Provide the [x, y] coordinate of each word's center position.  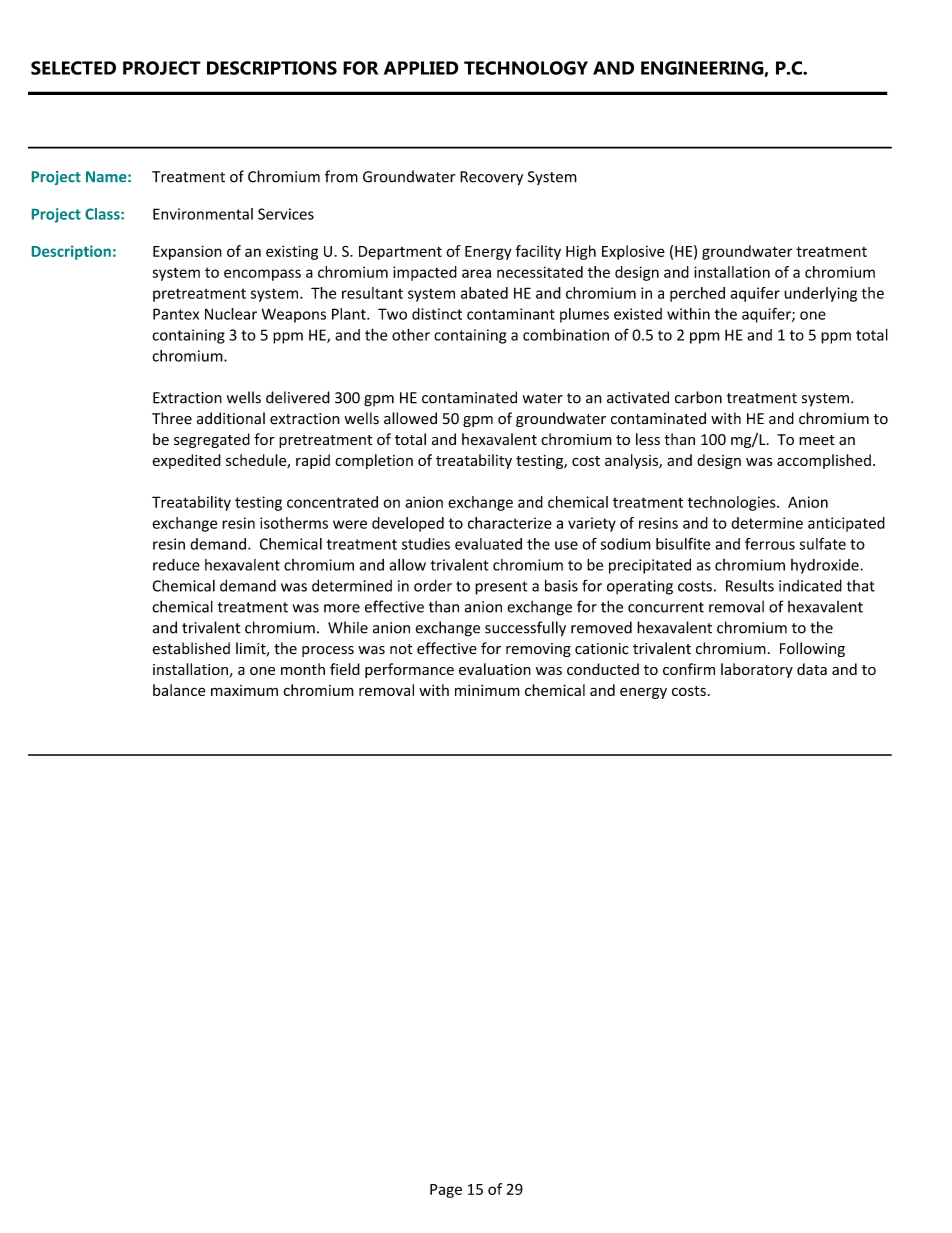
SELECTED [73, 68]
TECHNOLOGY [526, 68]
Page [446, 1191]
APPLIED [421, 68]
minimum [487, 690]
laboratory [757, 670]
